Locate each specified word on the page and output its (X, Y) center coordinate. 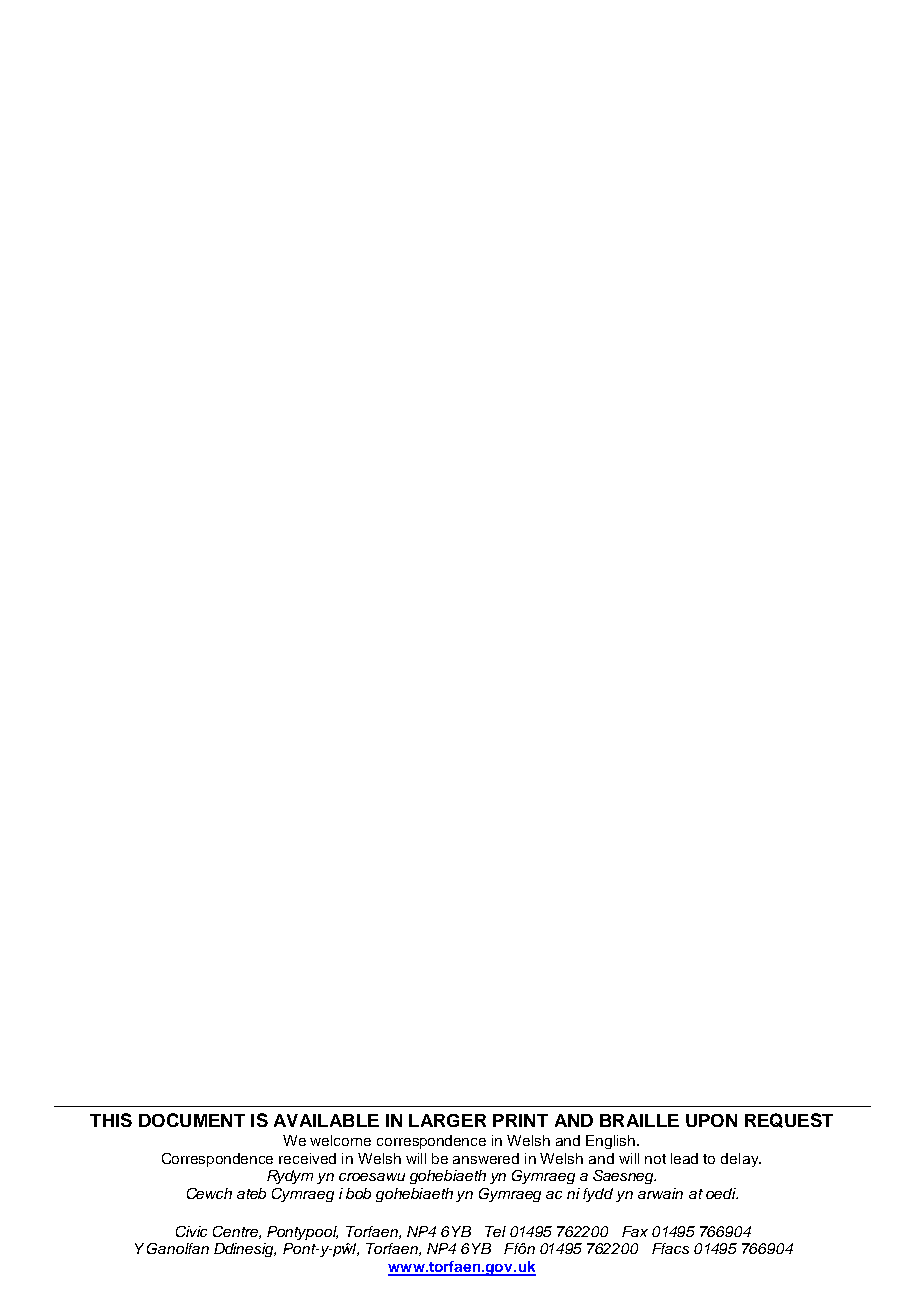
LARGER (447, 1120)
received (307, 1158)
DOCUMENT (192, 1120)
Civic (191, 1231)
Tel (495, 1231)
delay (741, 1160)
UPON (711, 1120)
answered (486, 1158)
